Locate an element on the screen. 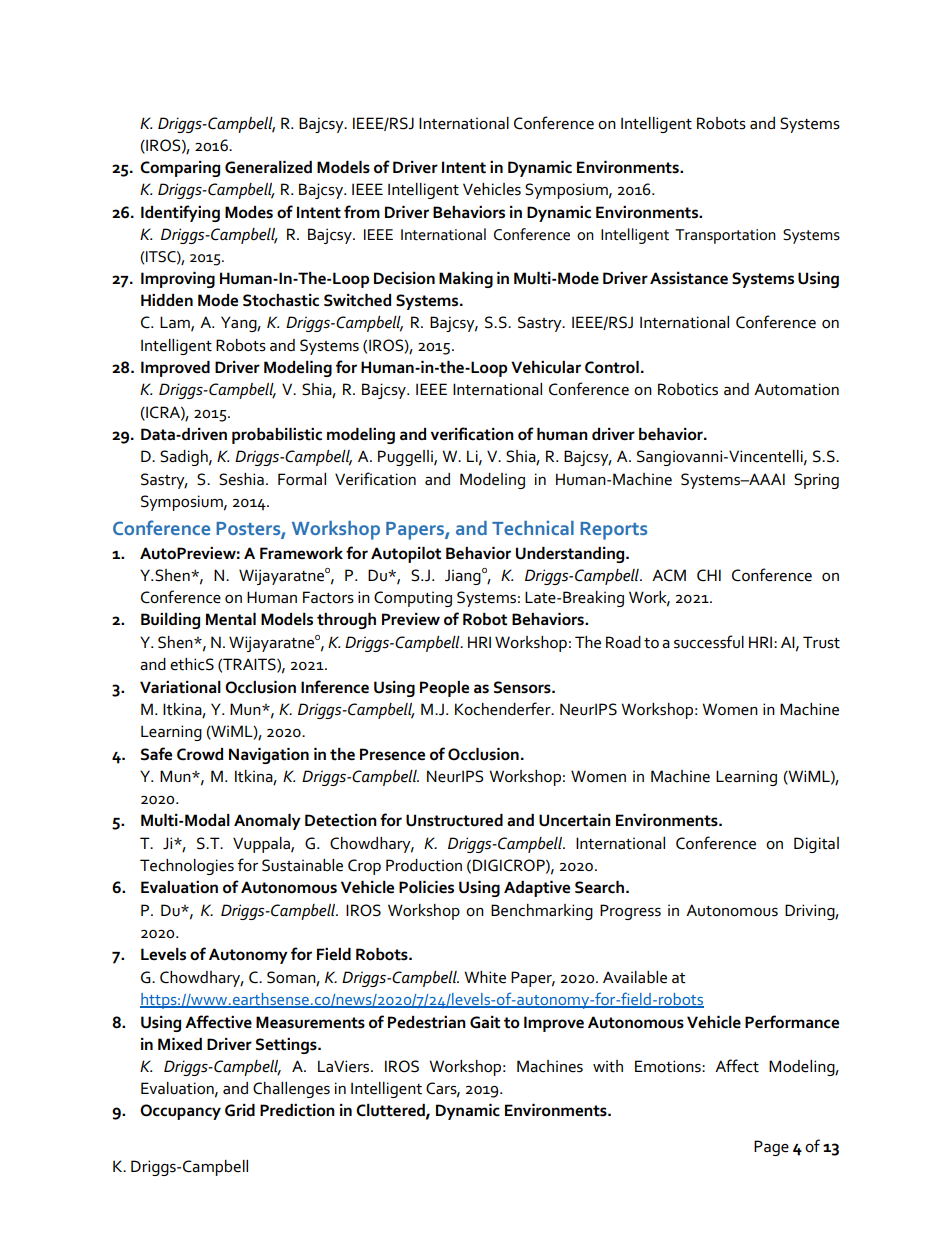 Image resolution: width=952 pixels, height=1233 pixels. Gait is located at coordinates (485, 1022).
